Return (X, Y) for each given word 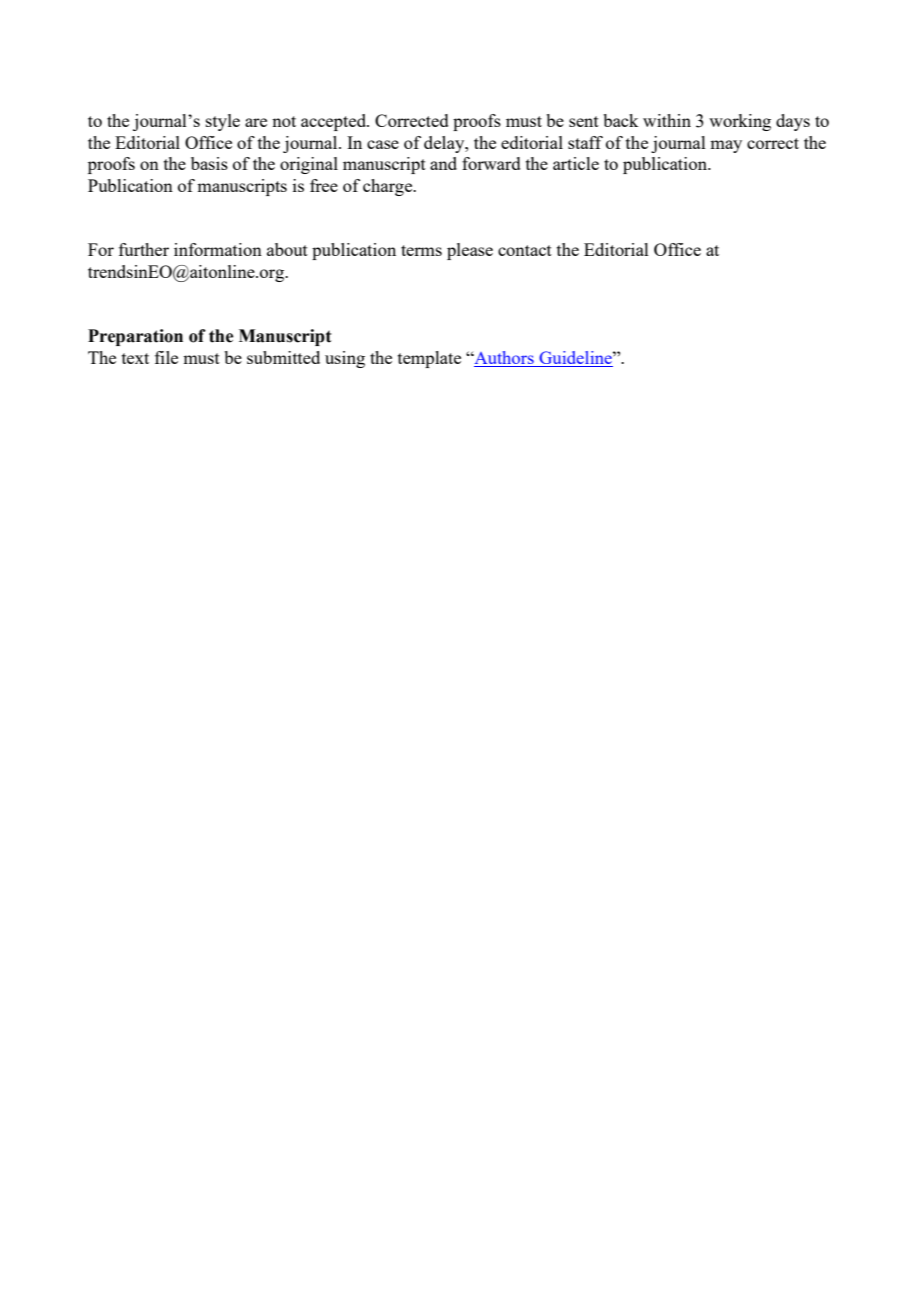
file (166, 357)
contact (525, 250)
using (345, 359)
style (223, 122)
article (576, 163)
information (218, 249)
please (470, 251)
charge (389, 187)
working (740, 122)
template (429, 359)
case (383, 144)
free (324, 185)
